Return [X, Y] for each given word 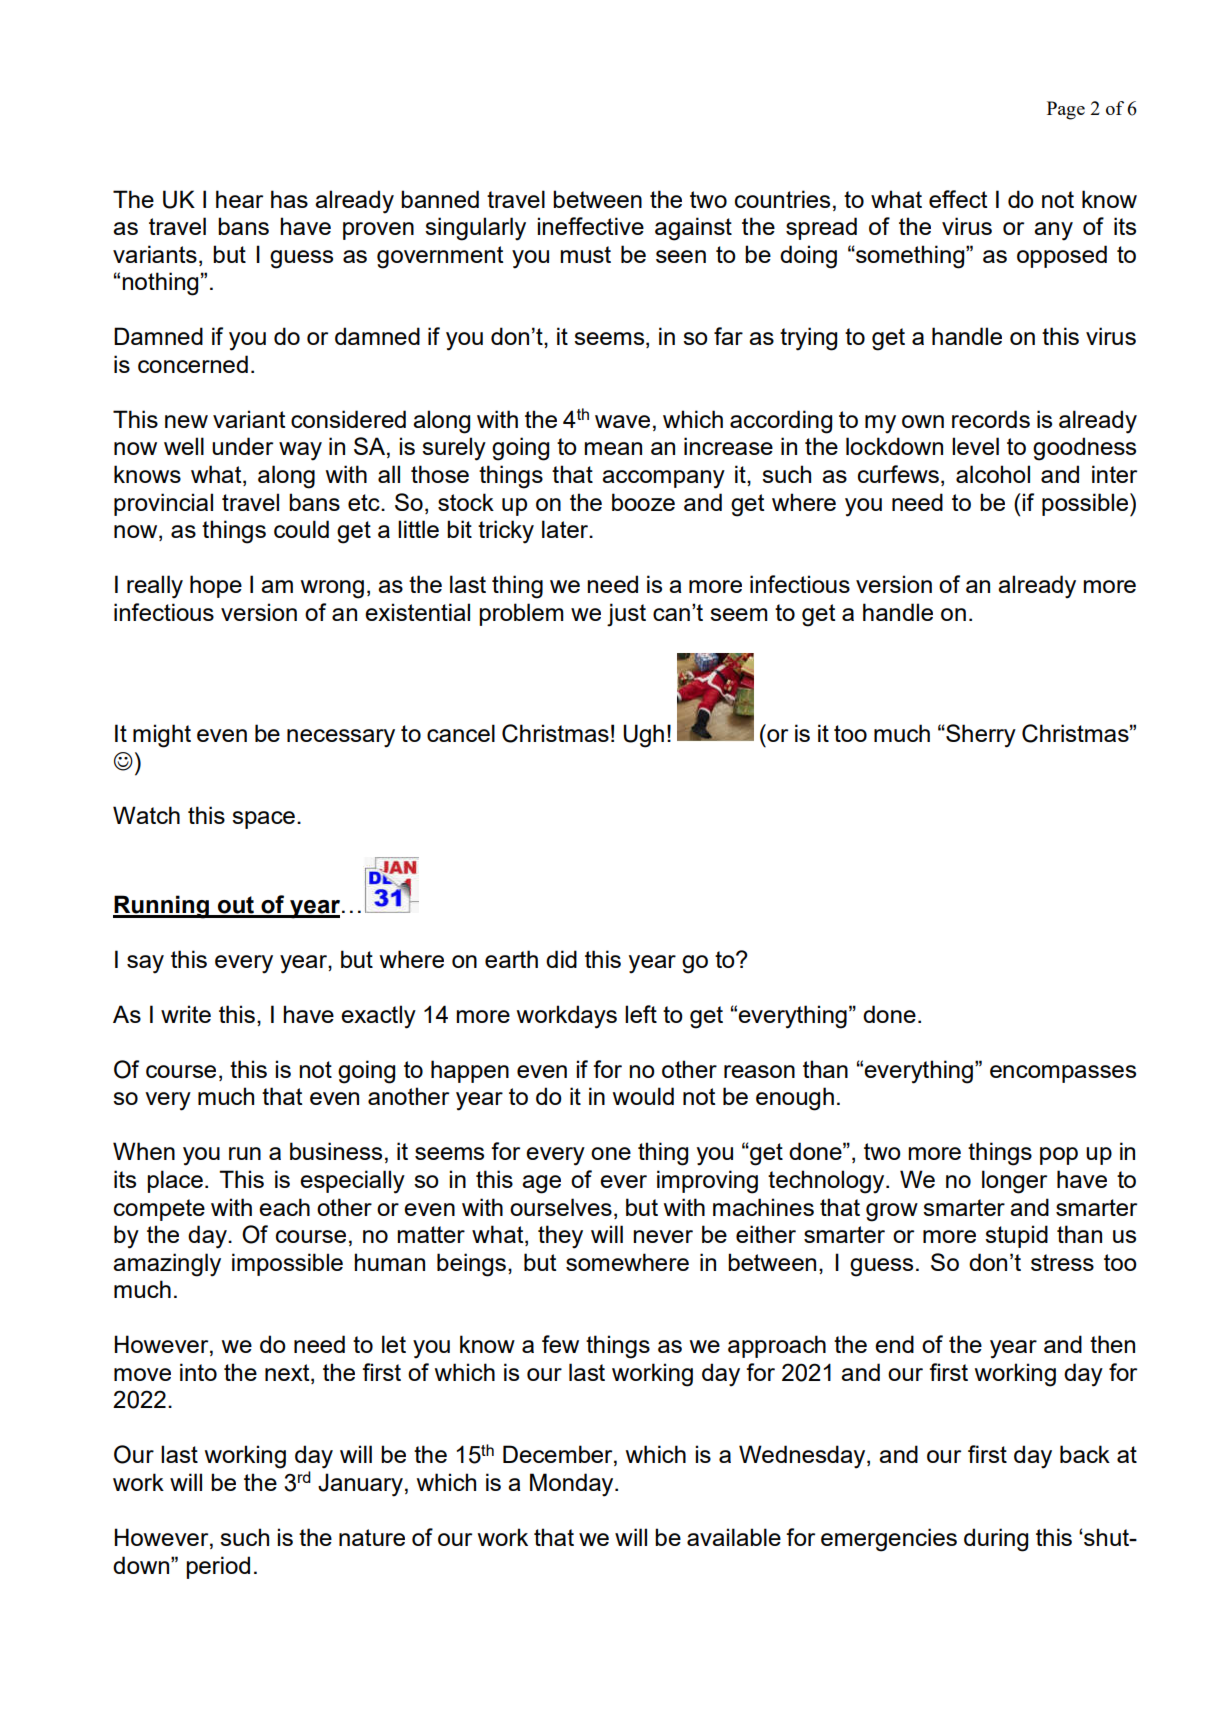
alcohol [993, 474]
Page [1066, 110]
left [641, 1014]
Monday [573, 1485]
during [996, 1540]
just [626, 615]
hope [216, 586]
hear [239, 199]
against [693, 229]
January [360, 1485]
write [186, 1014]
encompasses [1063, 1074]
